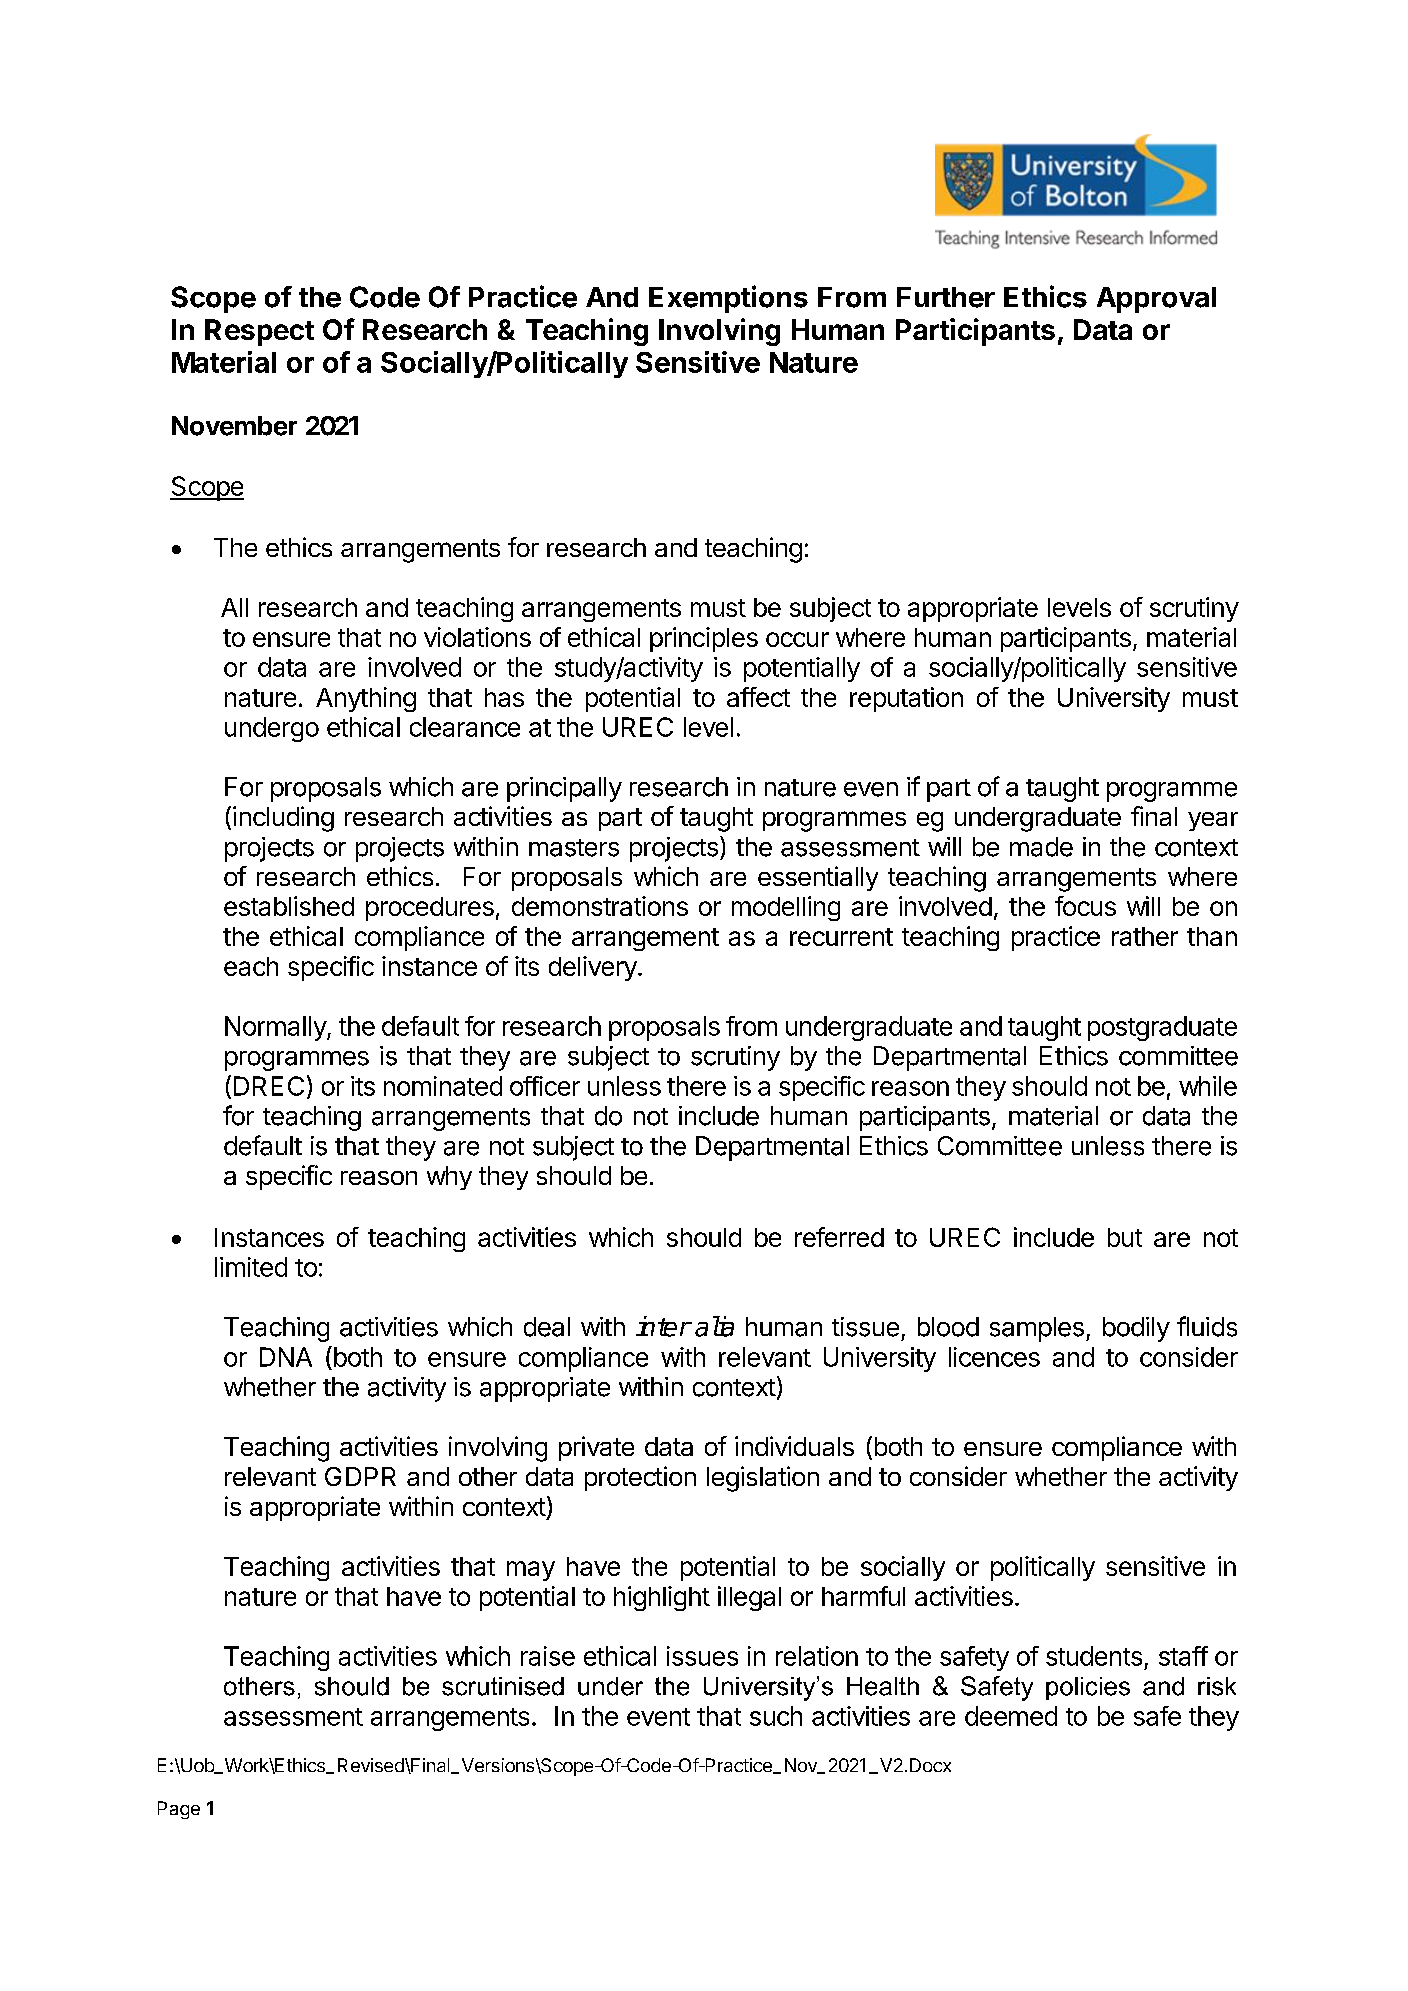 Image resolution: width=1408 pixels, height=1991 pixels. What do you see at coordinates (594, 968) in the image?
I see `delivery` at bounding box center [594, 968].
